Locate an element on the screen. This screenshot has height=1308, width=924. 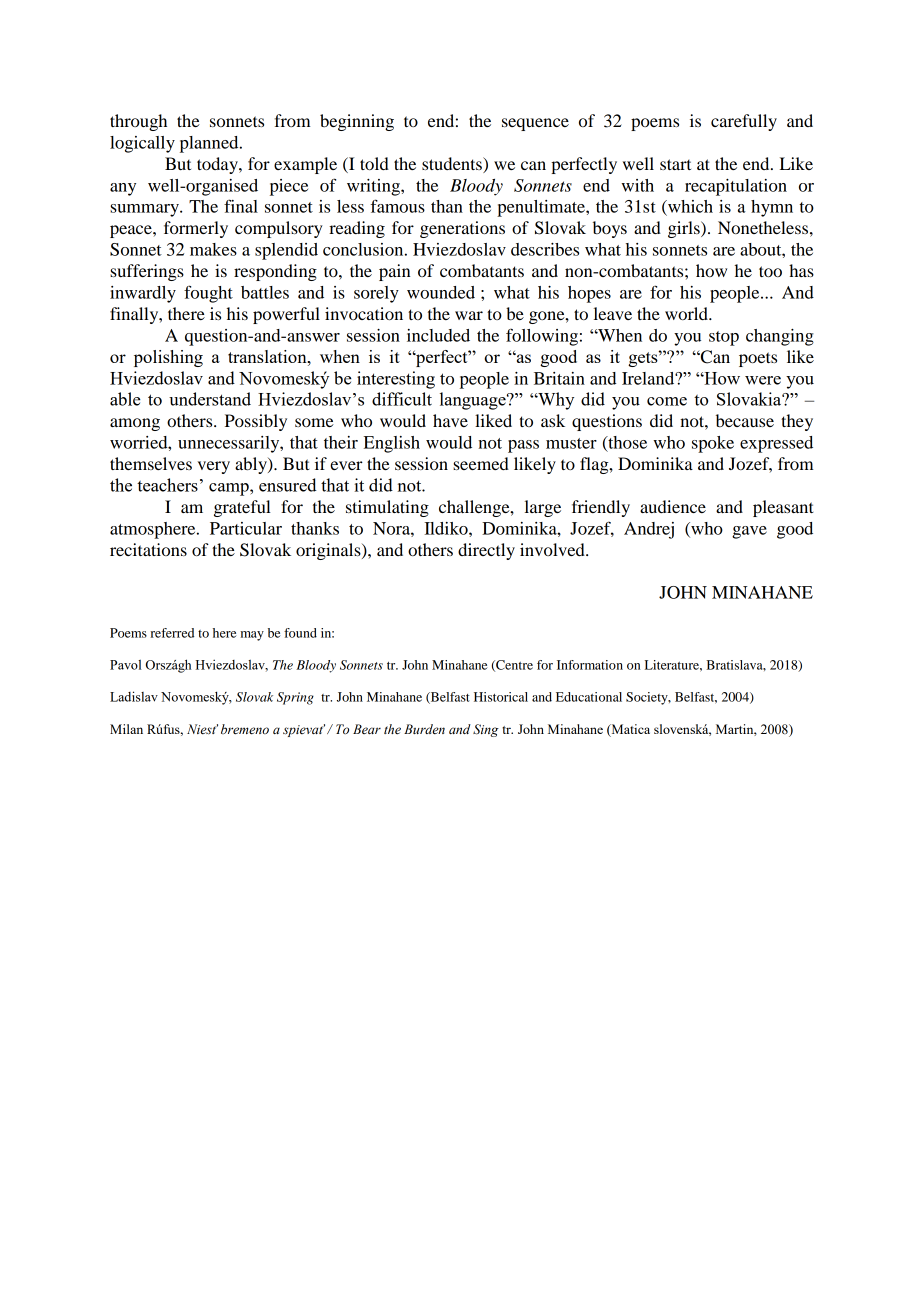
students is located at coordinates (453, 165).
